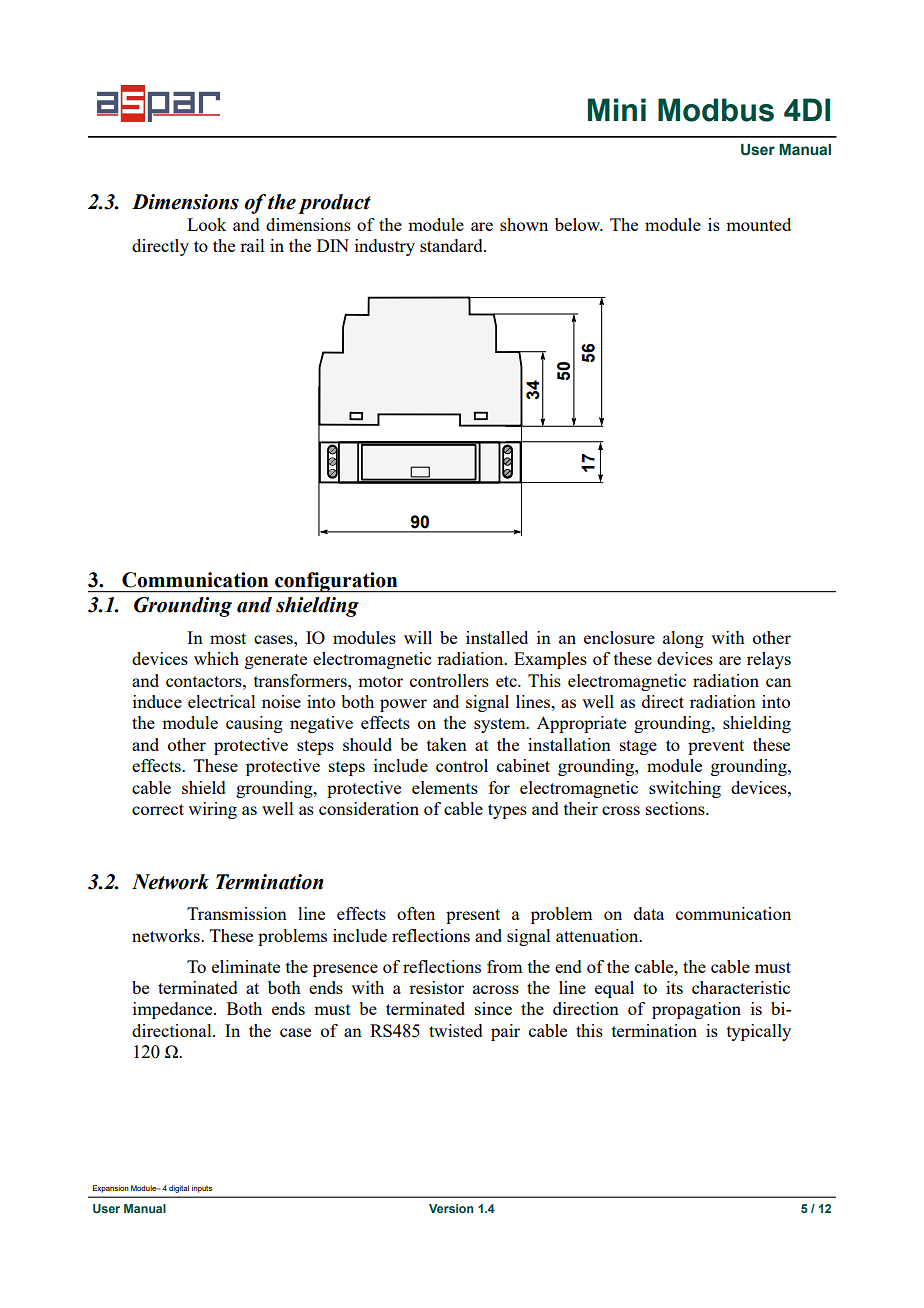 This screenshot has height=1308, width=924. Describe the element at coordinates (206, 224) in the screenshot. I see `Look` at that location.
